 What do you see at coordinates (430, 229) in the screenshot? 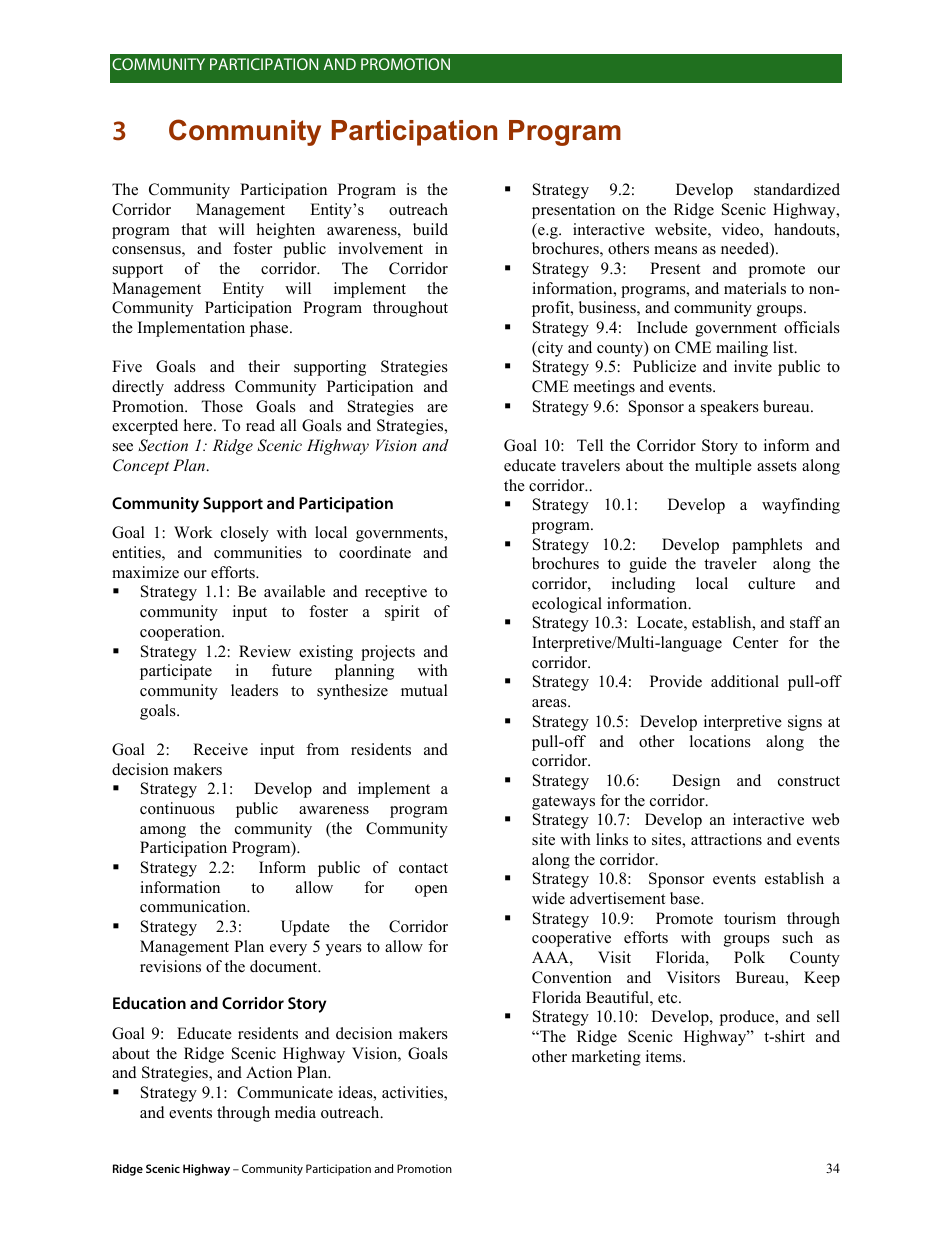
I see `build` at bounding box center [430, 229].
